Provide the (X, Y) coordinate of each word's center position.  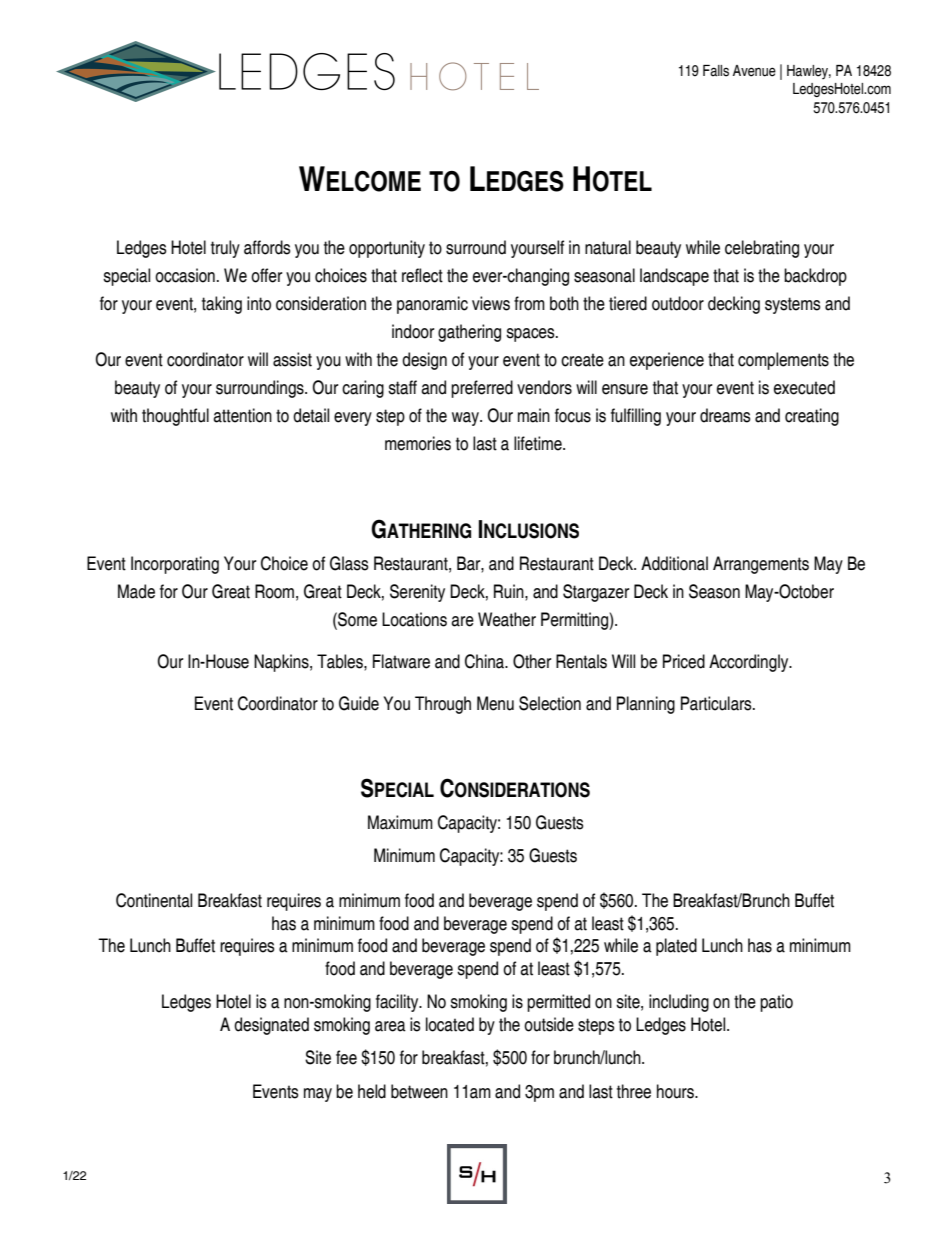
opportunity (387, 249)
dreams (725, 415)
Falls (716, 71)
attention (242, 415)
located (450, 1024)
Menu (495, 703)
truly (225, 249)
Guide (359, 703)
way (466, 419)
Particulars (717, 703)
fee (346, 1057)
